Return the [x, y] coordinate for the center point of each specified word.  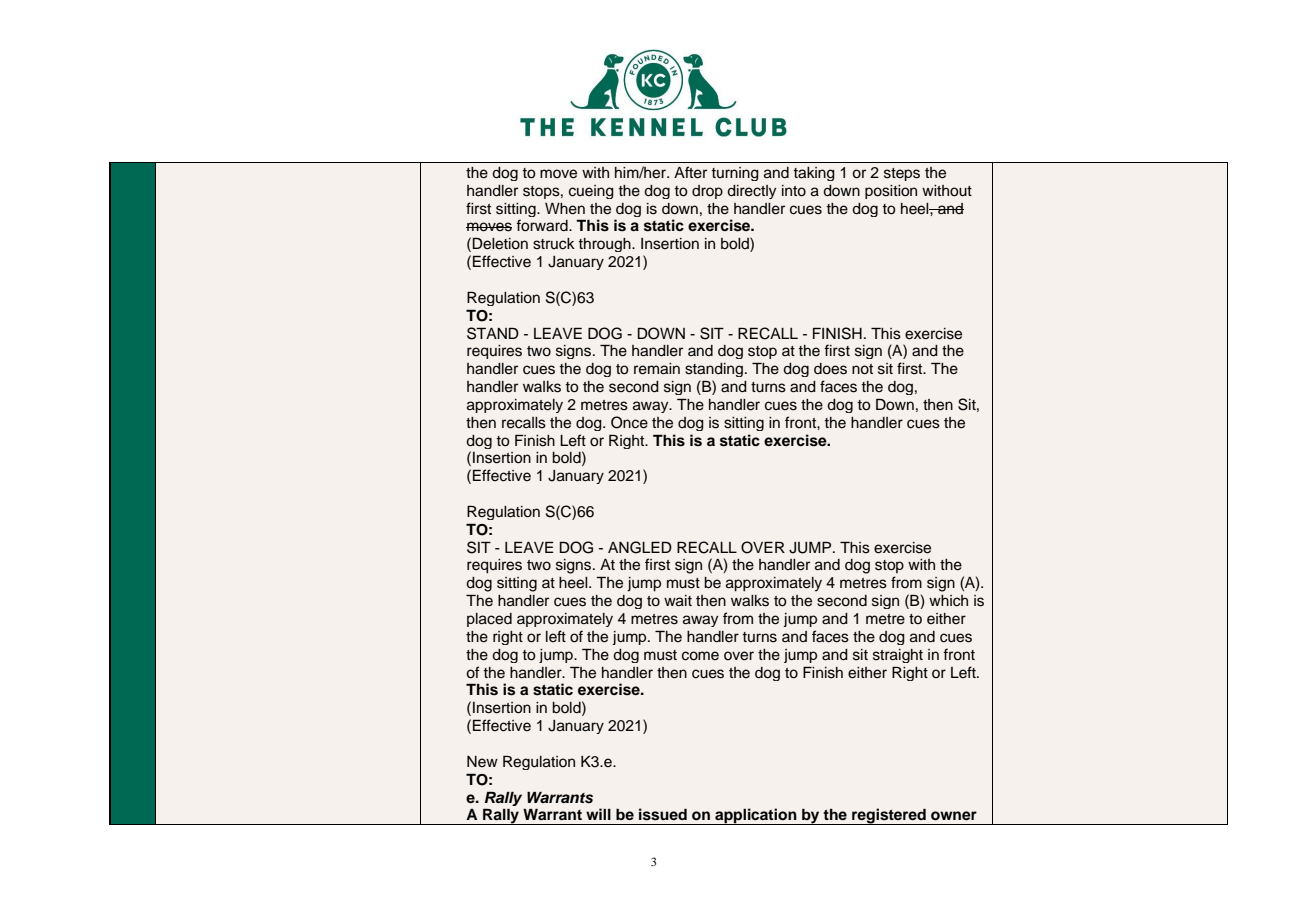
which [948, 601]
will [598, 814]
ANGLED [640, 547]
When [565, 209]
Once [629, 422]
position [891, 192]
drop [707, 192]
